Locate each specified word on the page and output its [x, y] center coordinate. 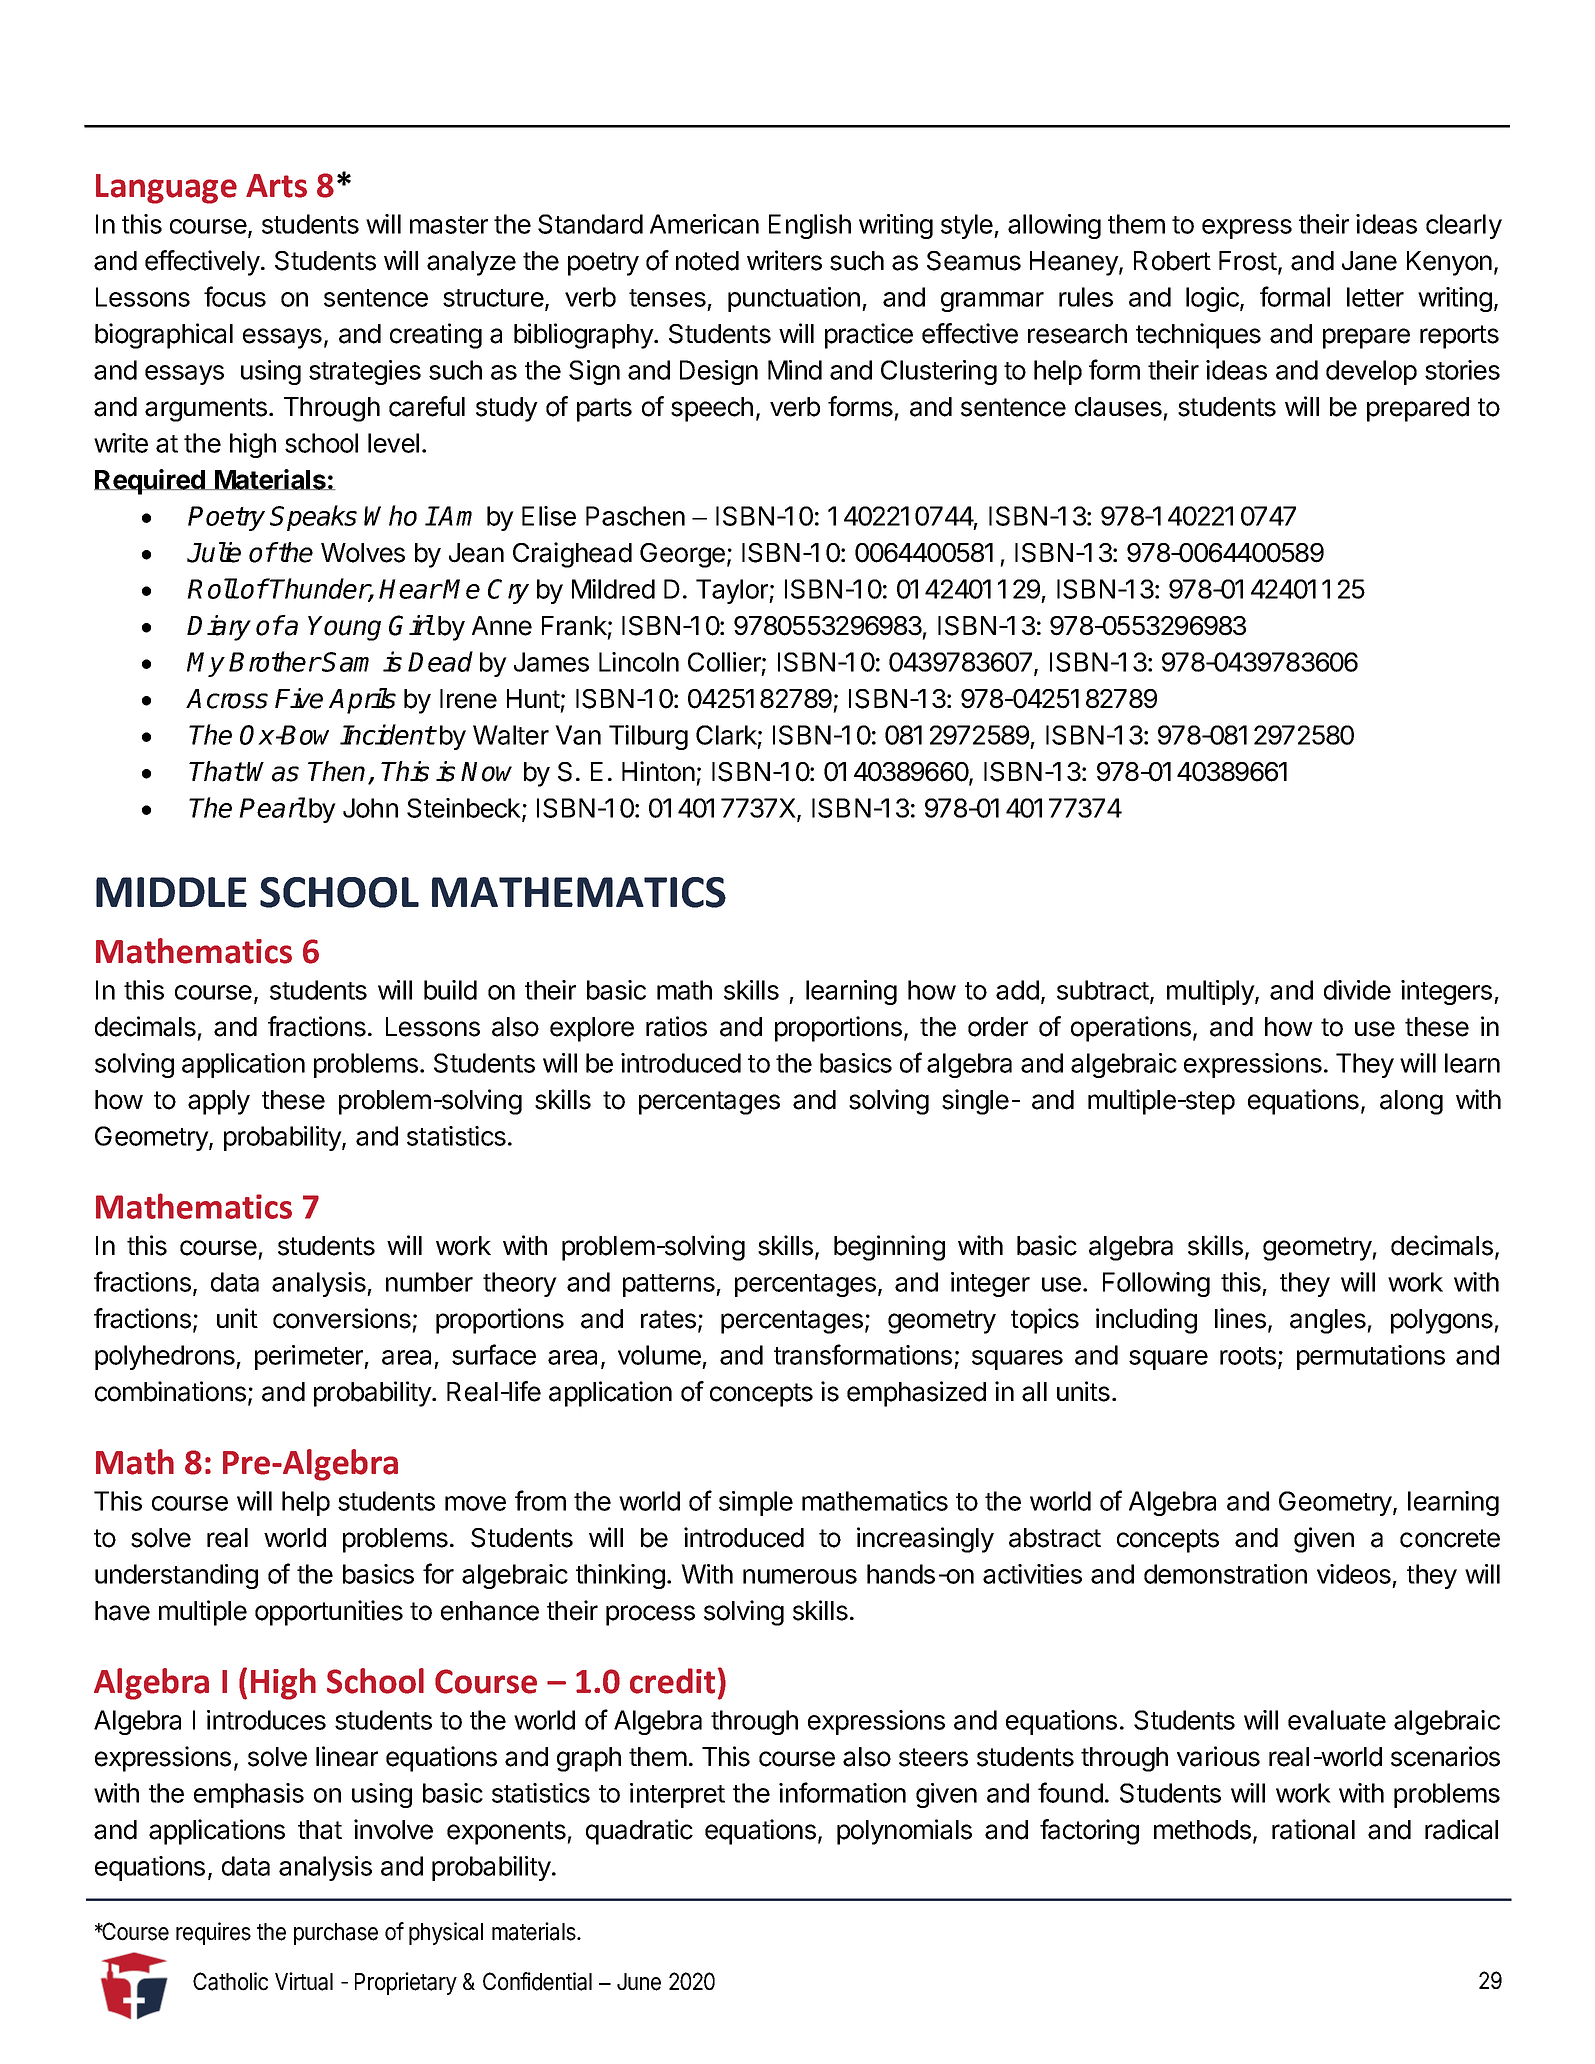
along [1411, 1102]
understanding [176, 1576]
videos [1354, 1574]
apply [219, 1102]
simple [756, 1503]
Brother [274, 661]
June [639, 1982]
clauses [1118, 407]
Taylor [733, 591]
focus [235, 296]
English [810, 226]
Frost [1249, 262]
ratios [676, 1026]
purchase [336, 1934]
